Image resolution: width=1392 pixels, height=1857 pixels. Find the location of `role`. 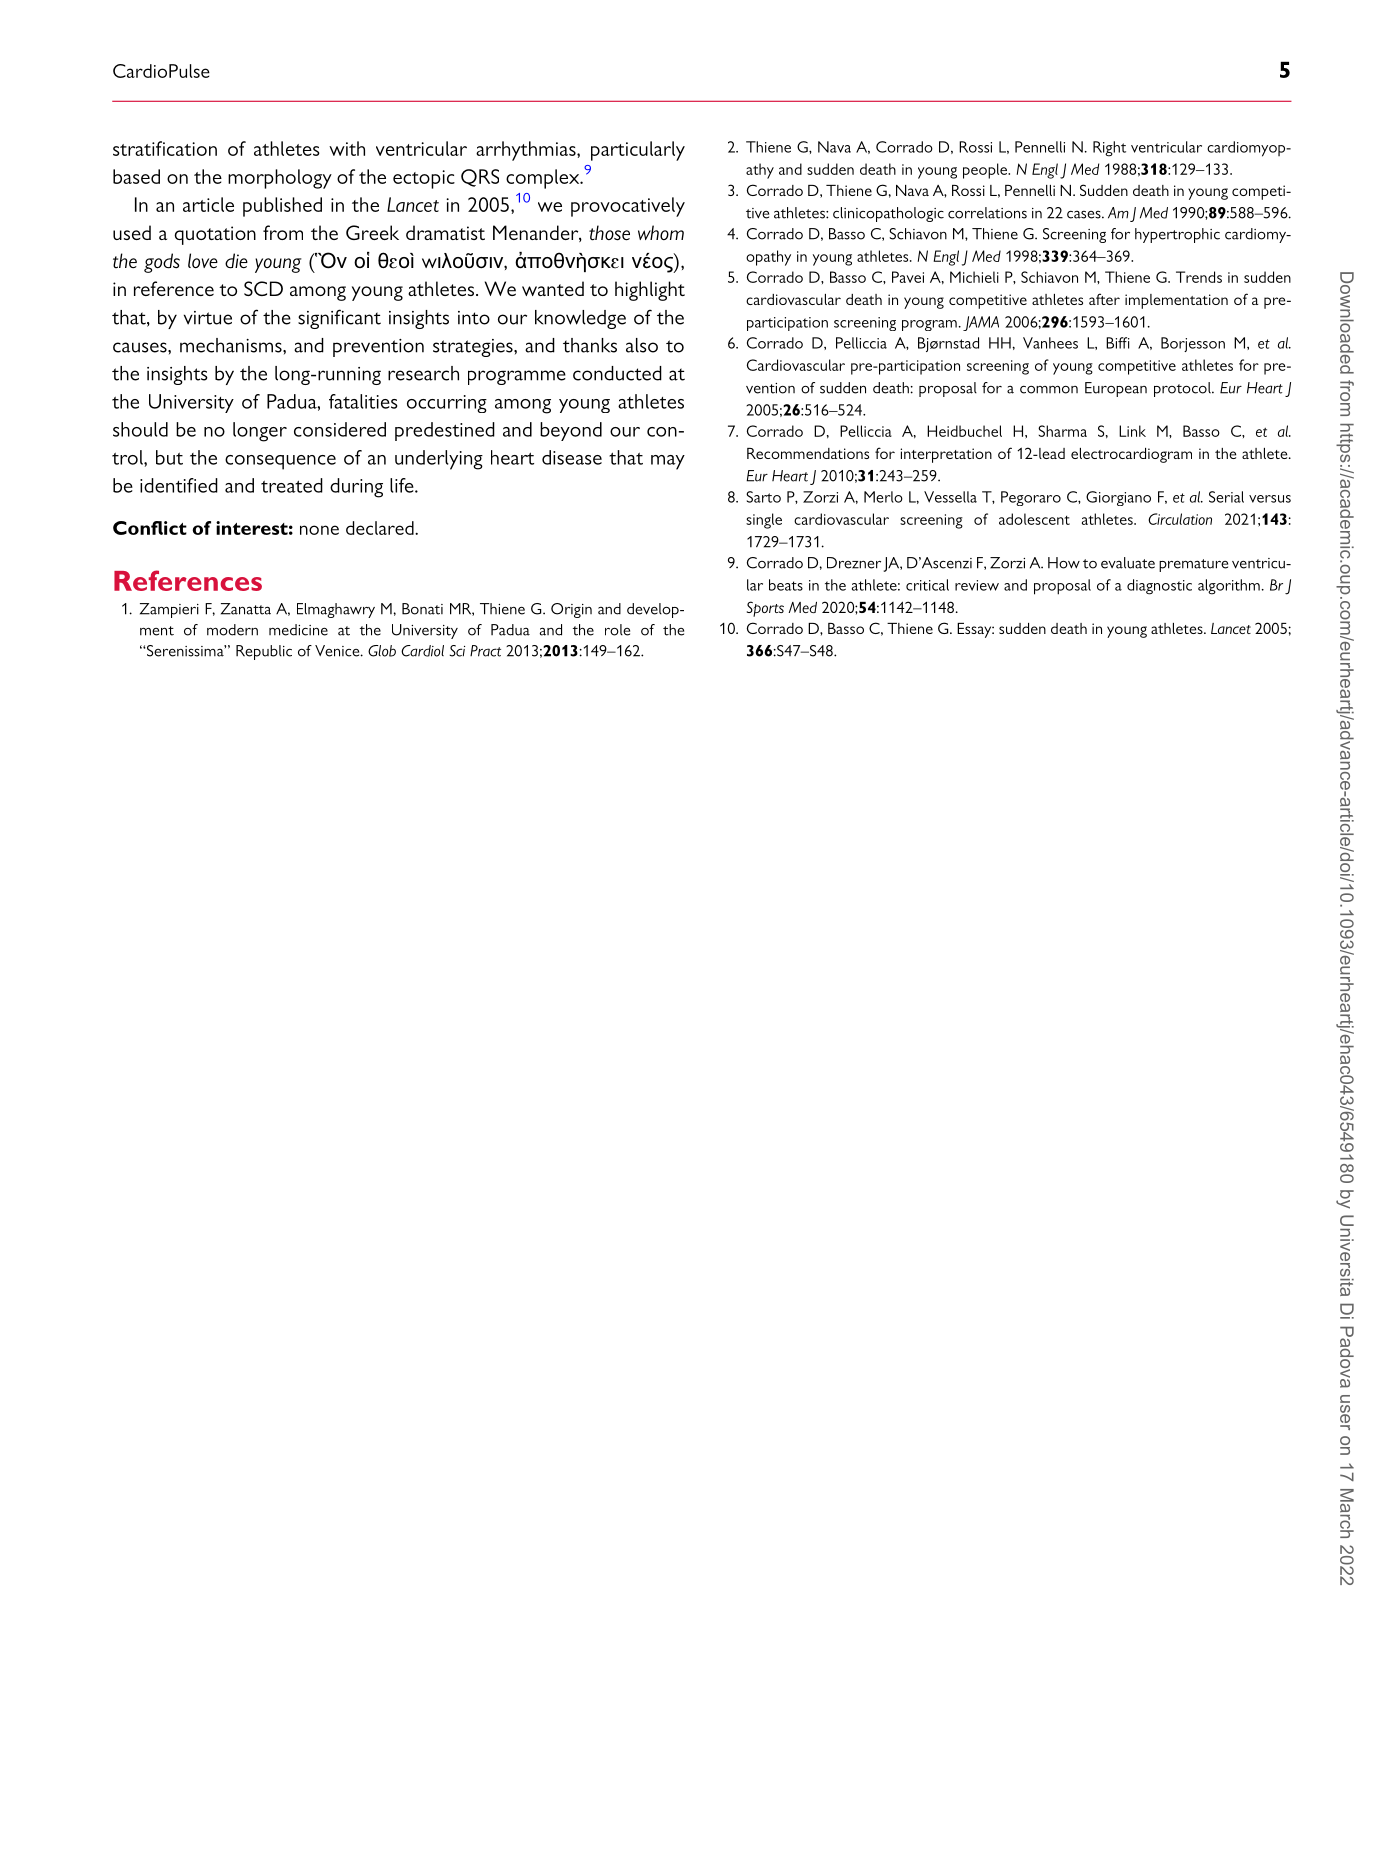

role is located at coordinates (617, 630).
